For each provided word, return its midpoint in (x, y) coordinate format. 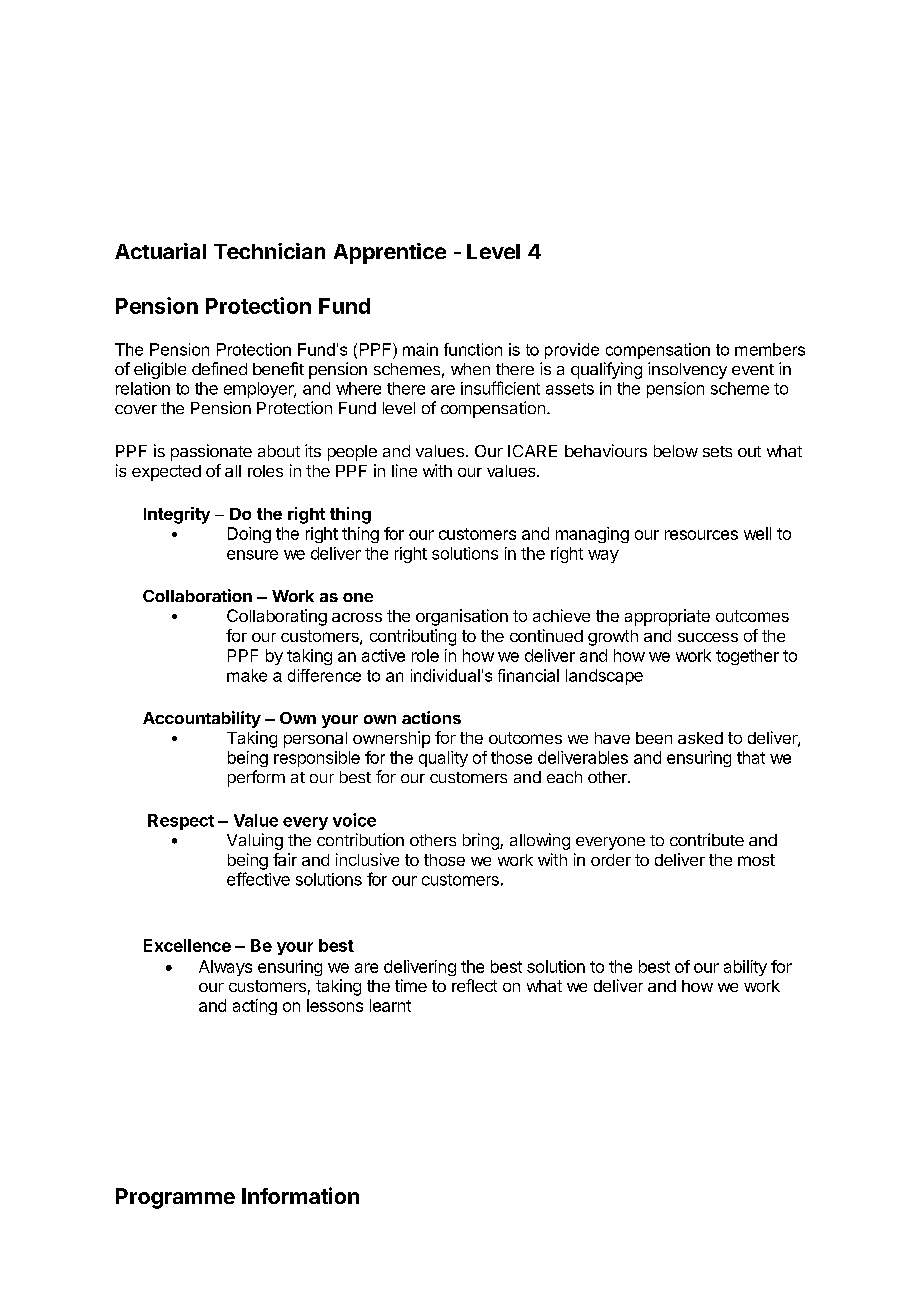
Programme (175, 1198)
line (404, 470)
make (247, 675)
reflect (474, 985)
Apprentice (390, 253)
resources (701, 535)
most (756, 860)
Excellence (187, 945)
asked (700, 738)
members (770, 349)
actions (431, 717)
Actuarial (160, 251)
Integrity (177, 515)
